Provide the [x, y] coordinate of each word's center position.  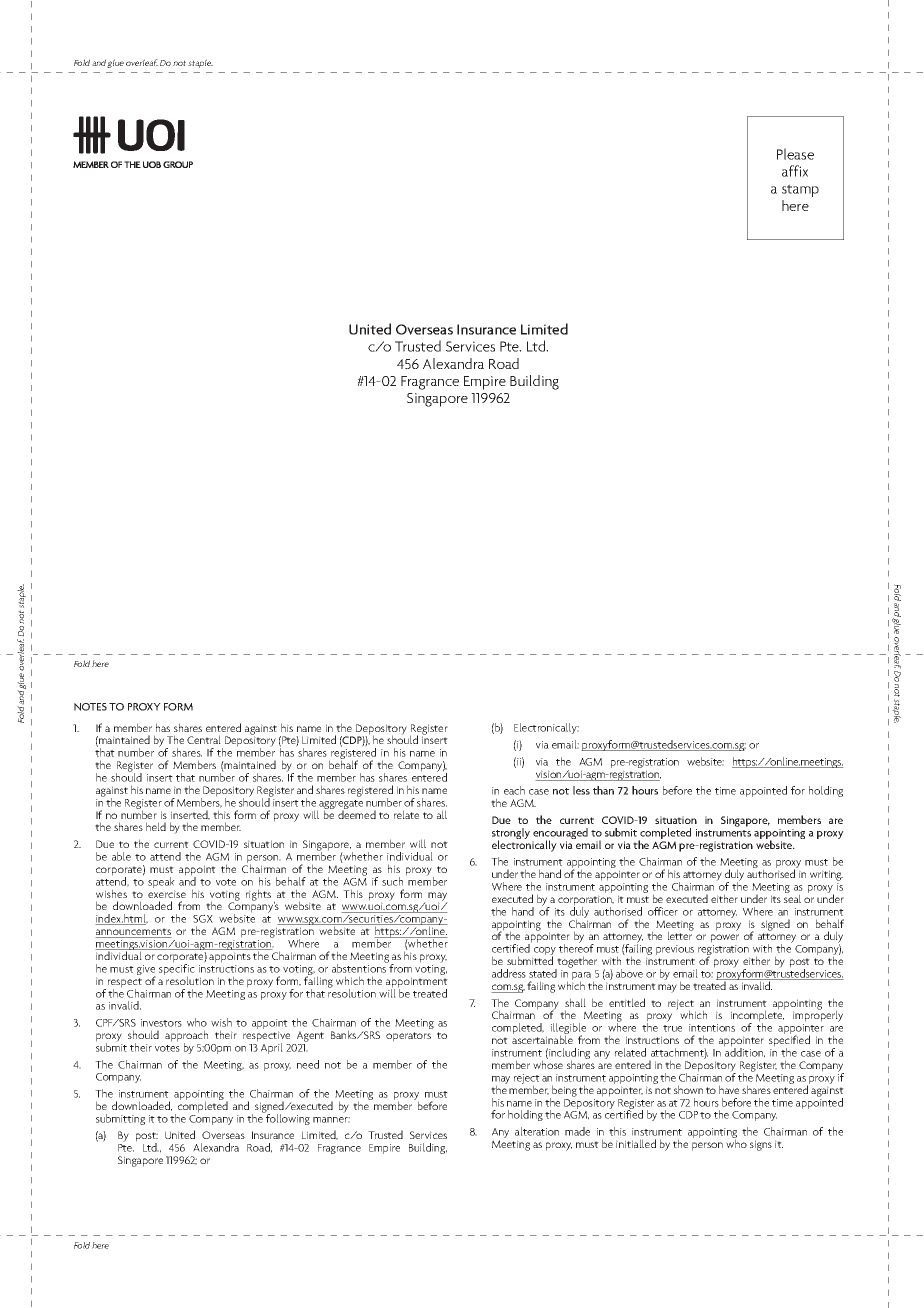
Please [795, 154]
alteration [537, 1131]
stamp [800, 190]
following [287, 1118]
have [729, 1089]
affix [795, 171]
